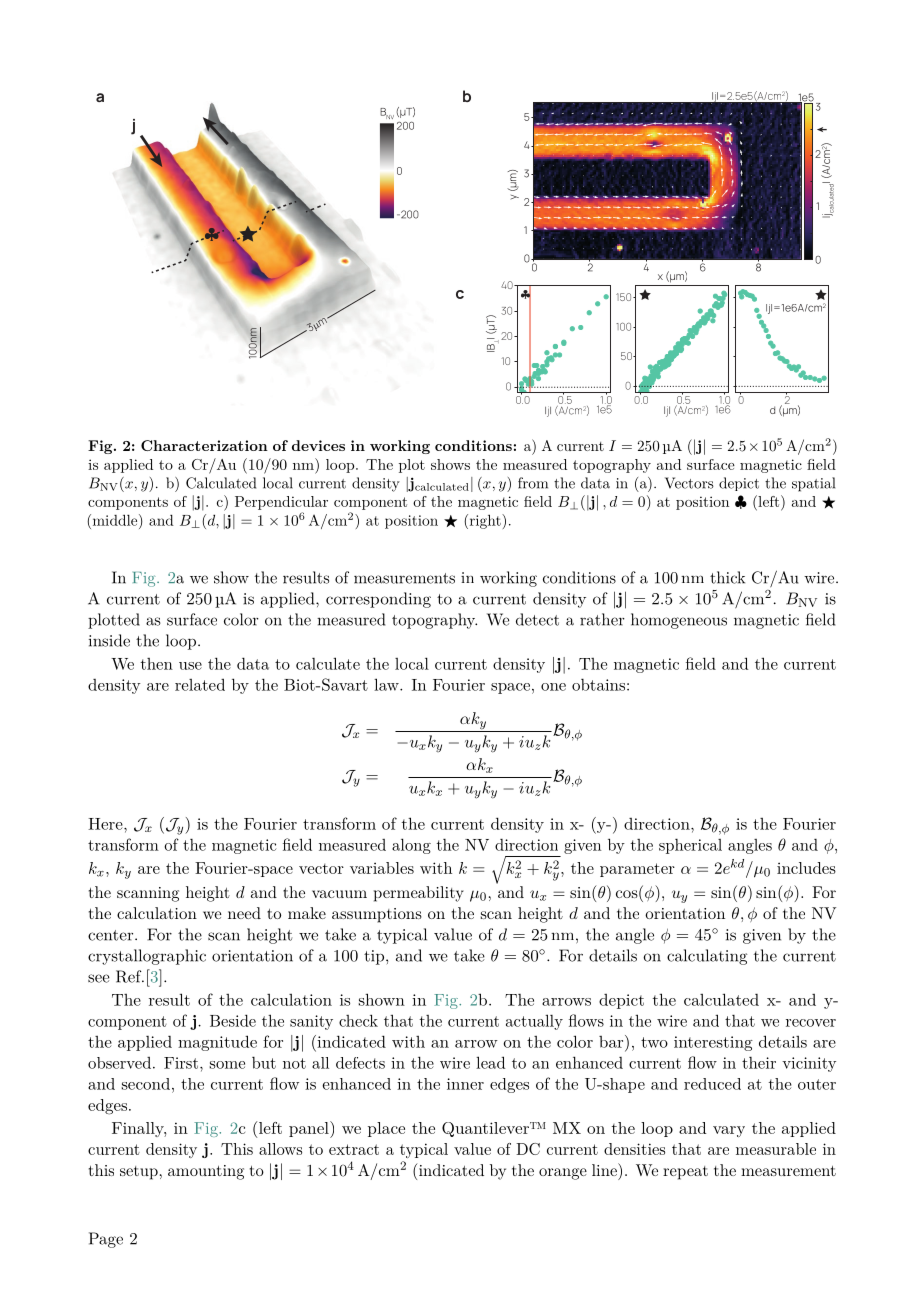  I want to click on amounting, so click(206, 1172).
